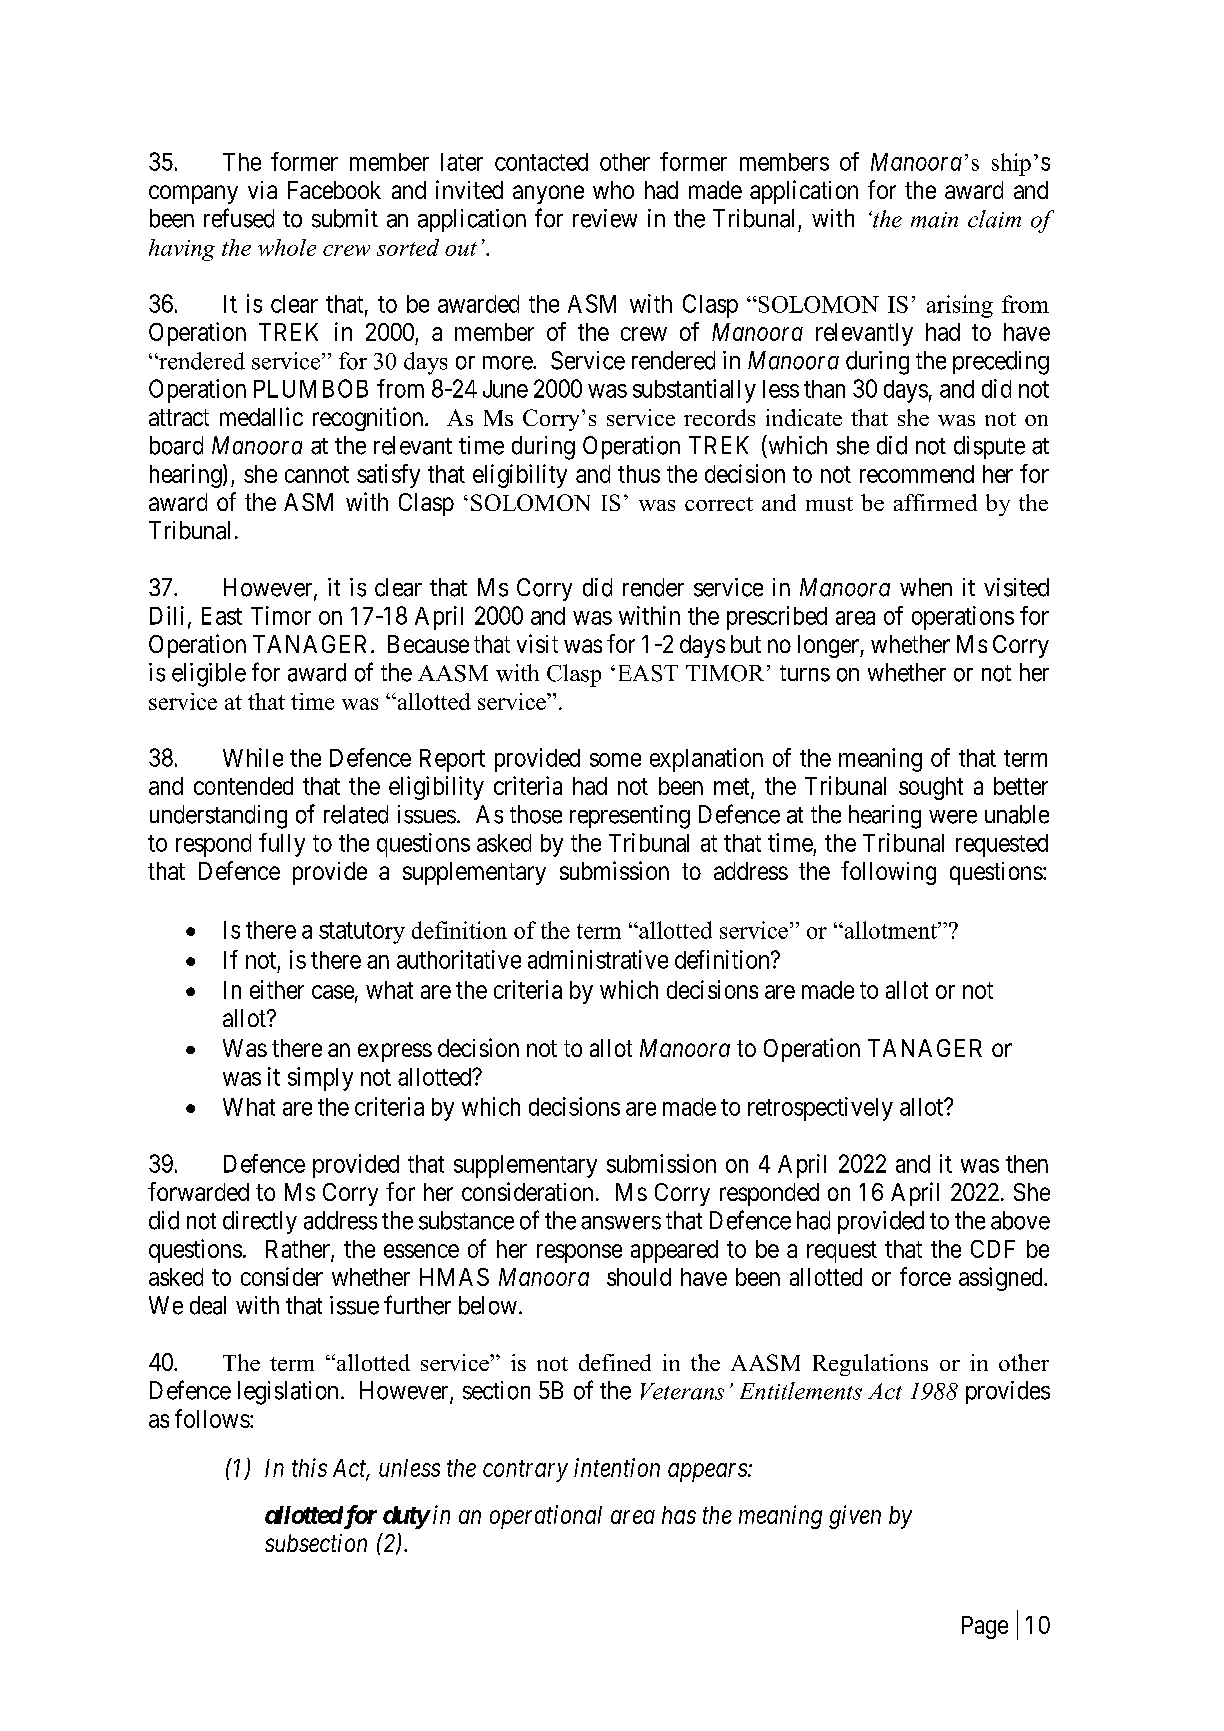 This image has height=1731, width=1224. What do you see at coordinates (820, 1109) in the image?
I see `retrospectively` at bounding box center [820, 1109].
